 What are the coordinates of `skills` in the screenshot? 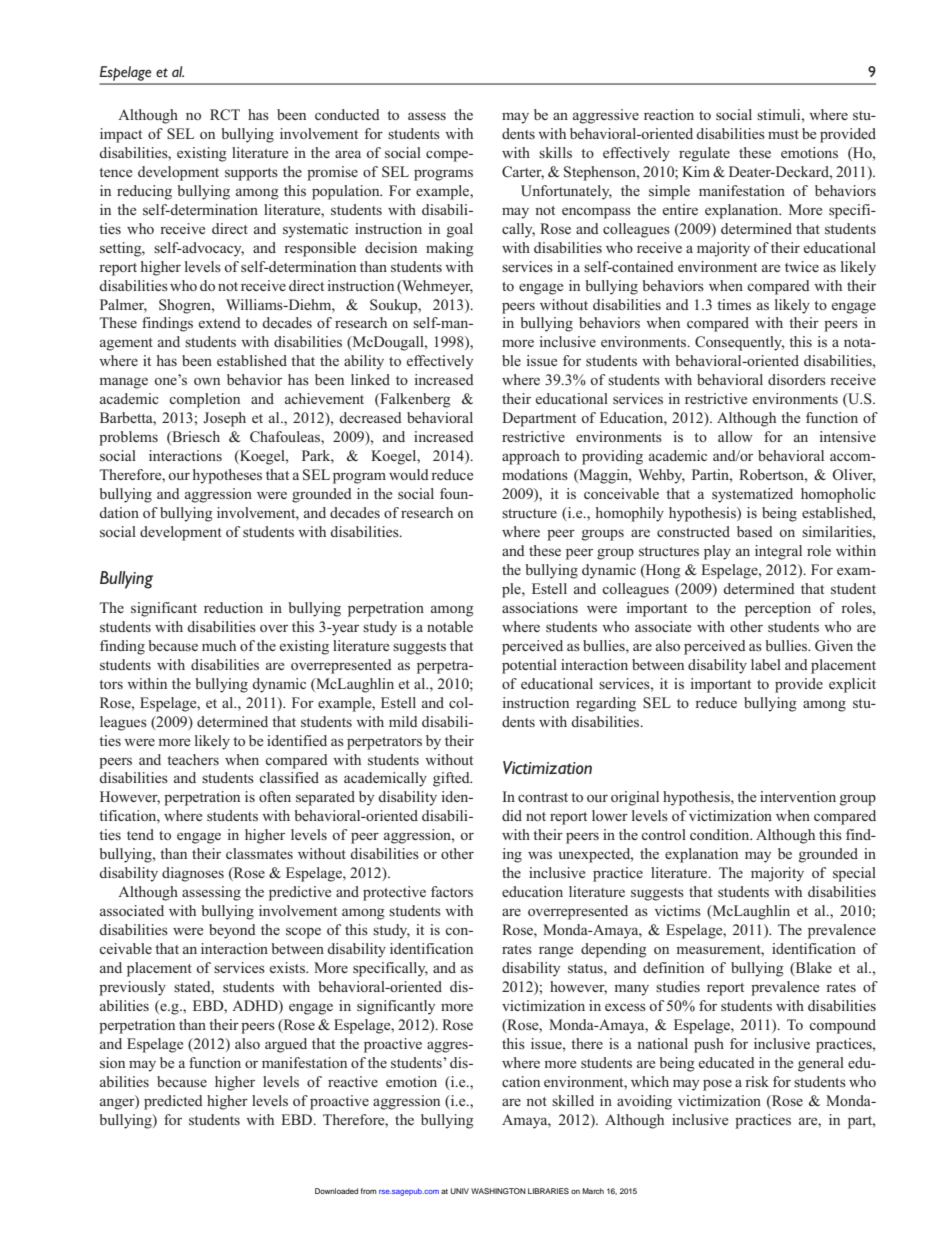 It's located at (555, 152).
